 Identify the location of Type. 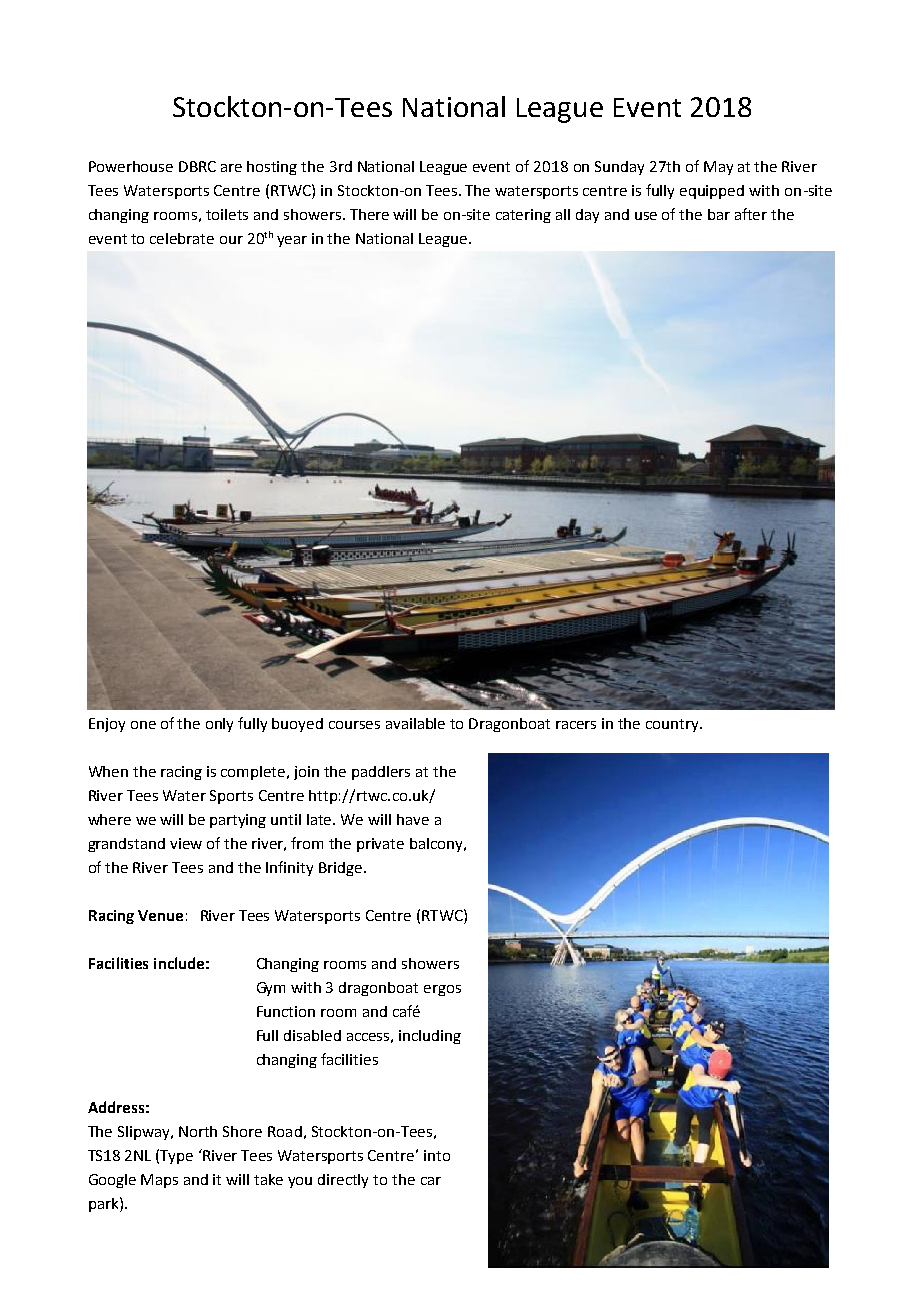
(176, 1157).
